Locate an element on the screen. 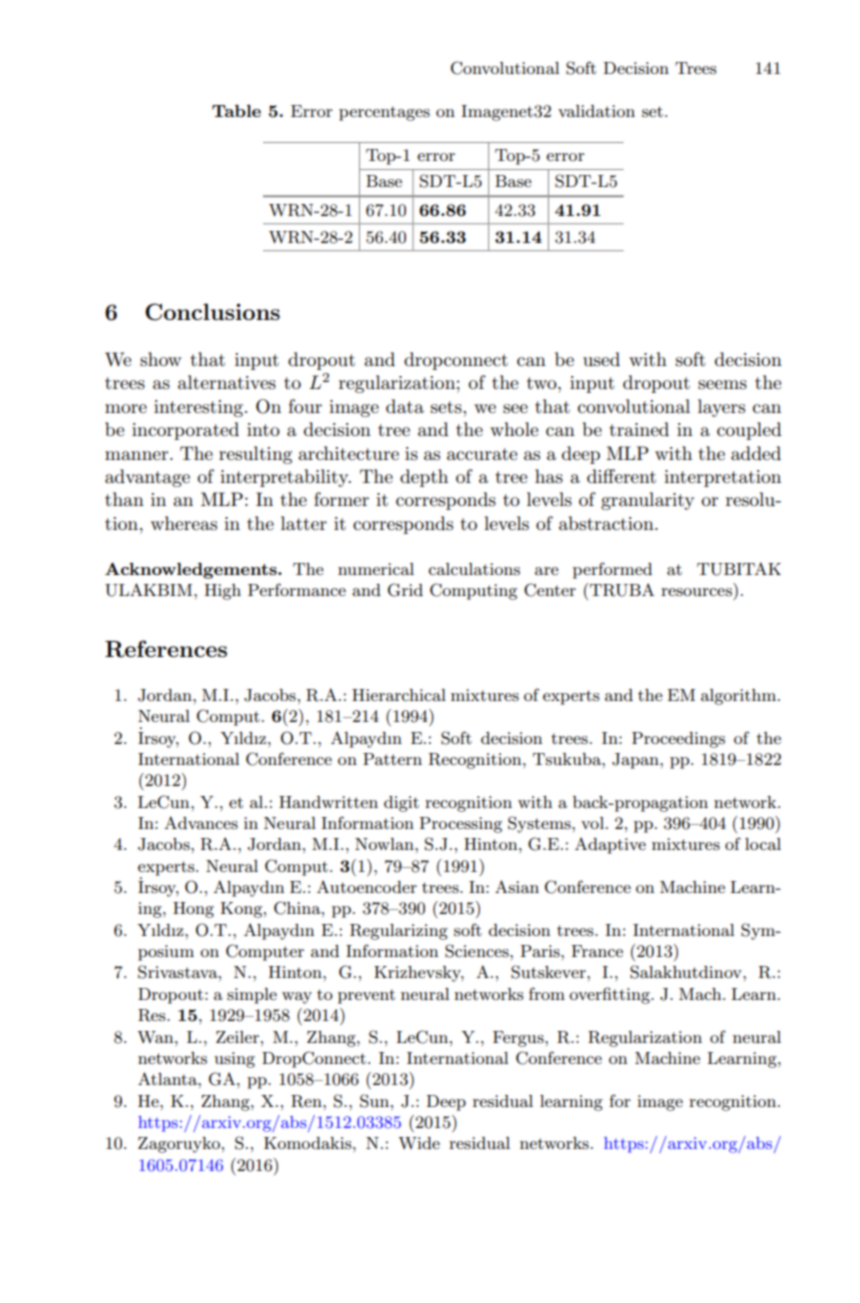  used is located at coordinates (601, 359).
